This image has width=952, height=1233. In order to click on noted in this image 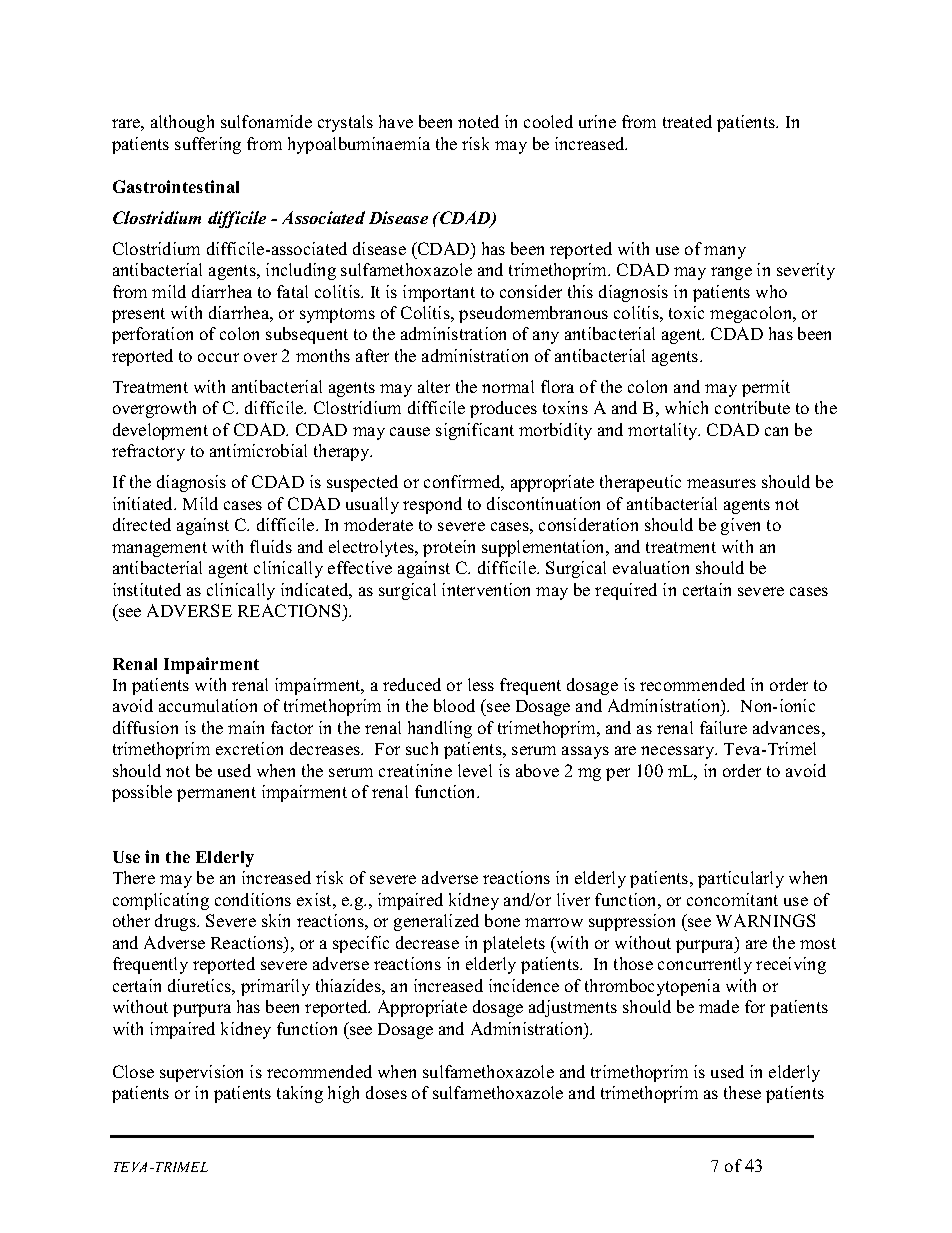, I will do `click(478, 121)`.
